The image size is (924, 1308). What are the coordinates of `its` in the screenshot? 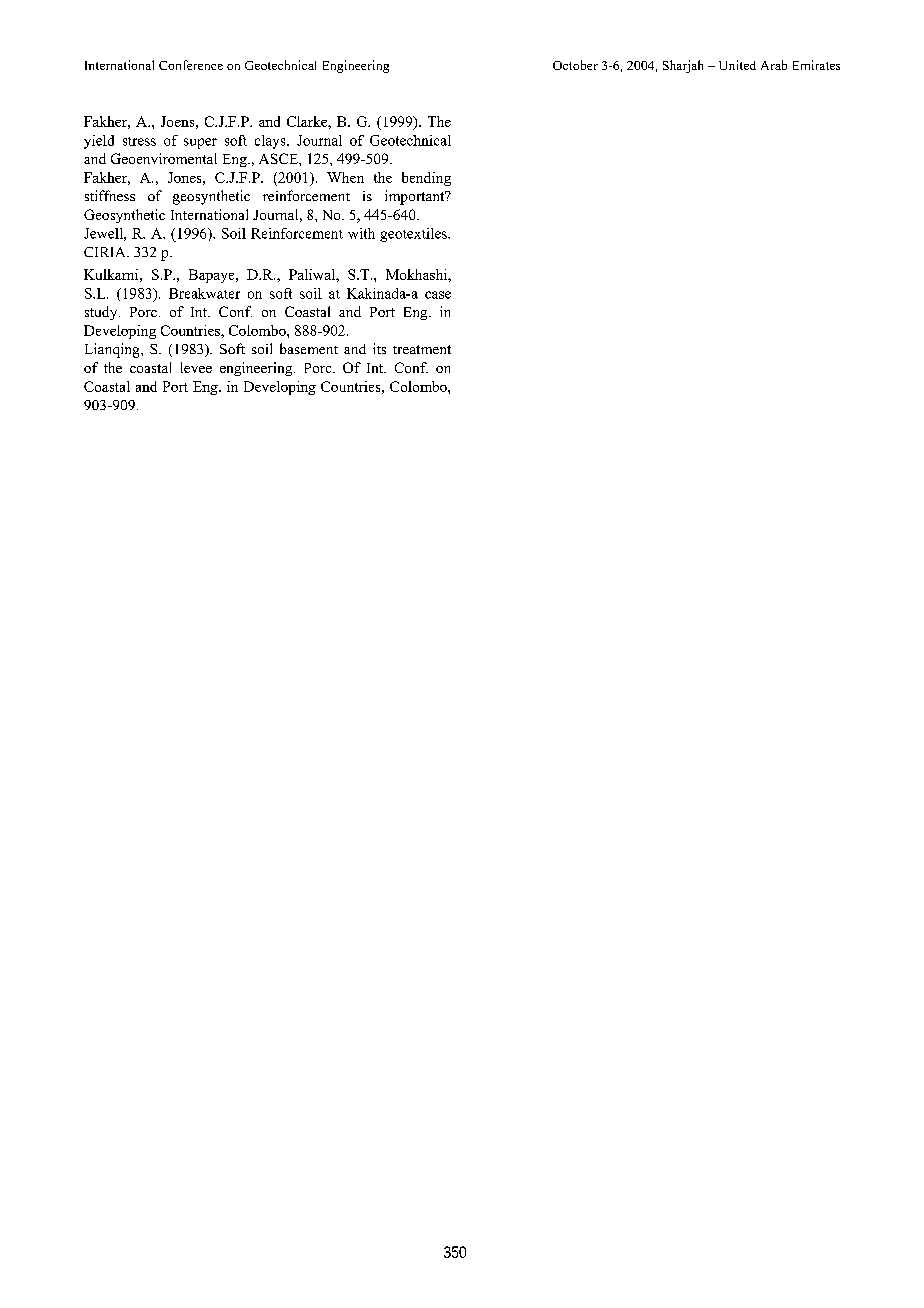 It's located at (379, 348).
